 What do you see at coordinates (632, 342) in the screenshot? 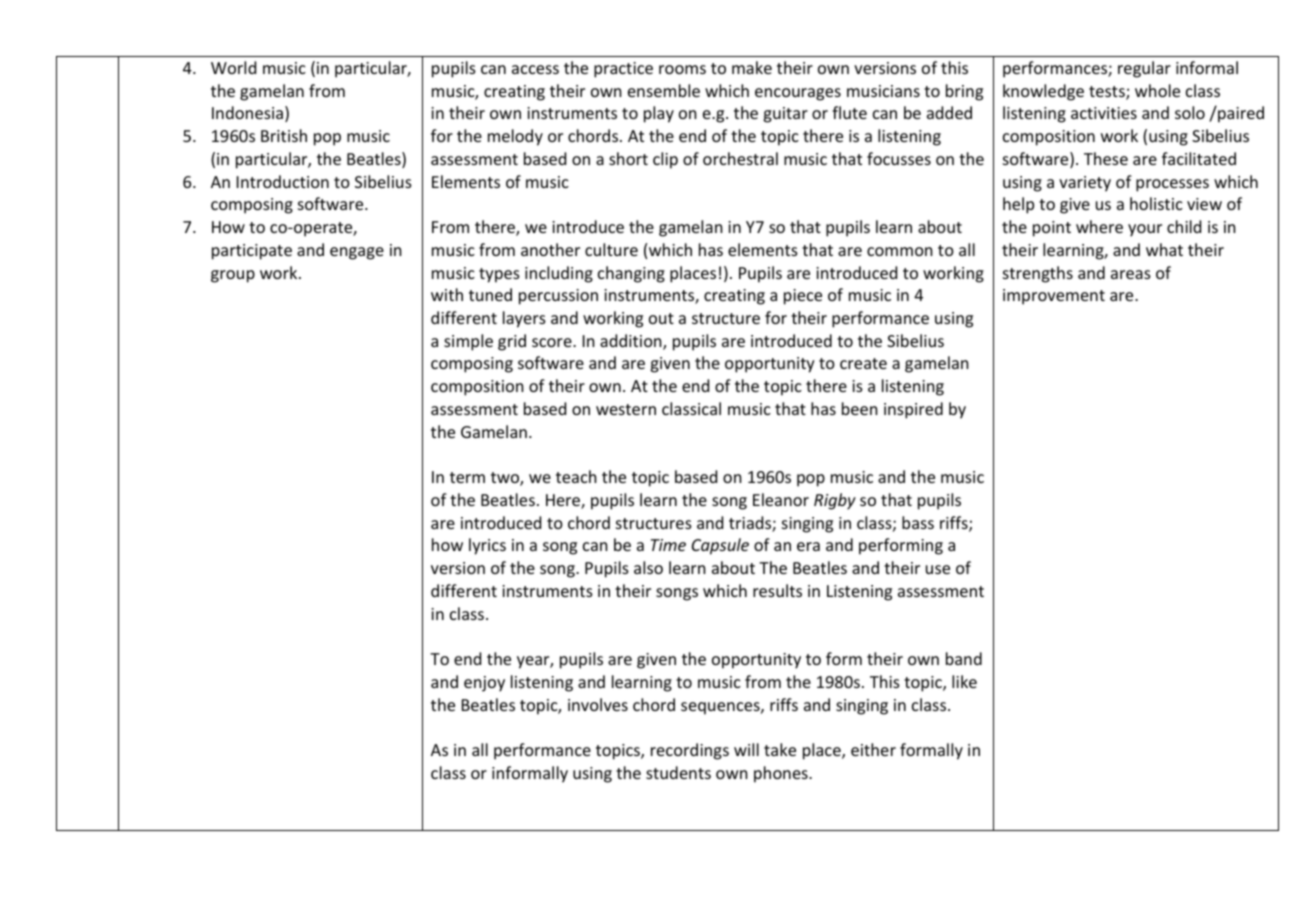
I see `addition` at bounding box center [632, 342].
